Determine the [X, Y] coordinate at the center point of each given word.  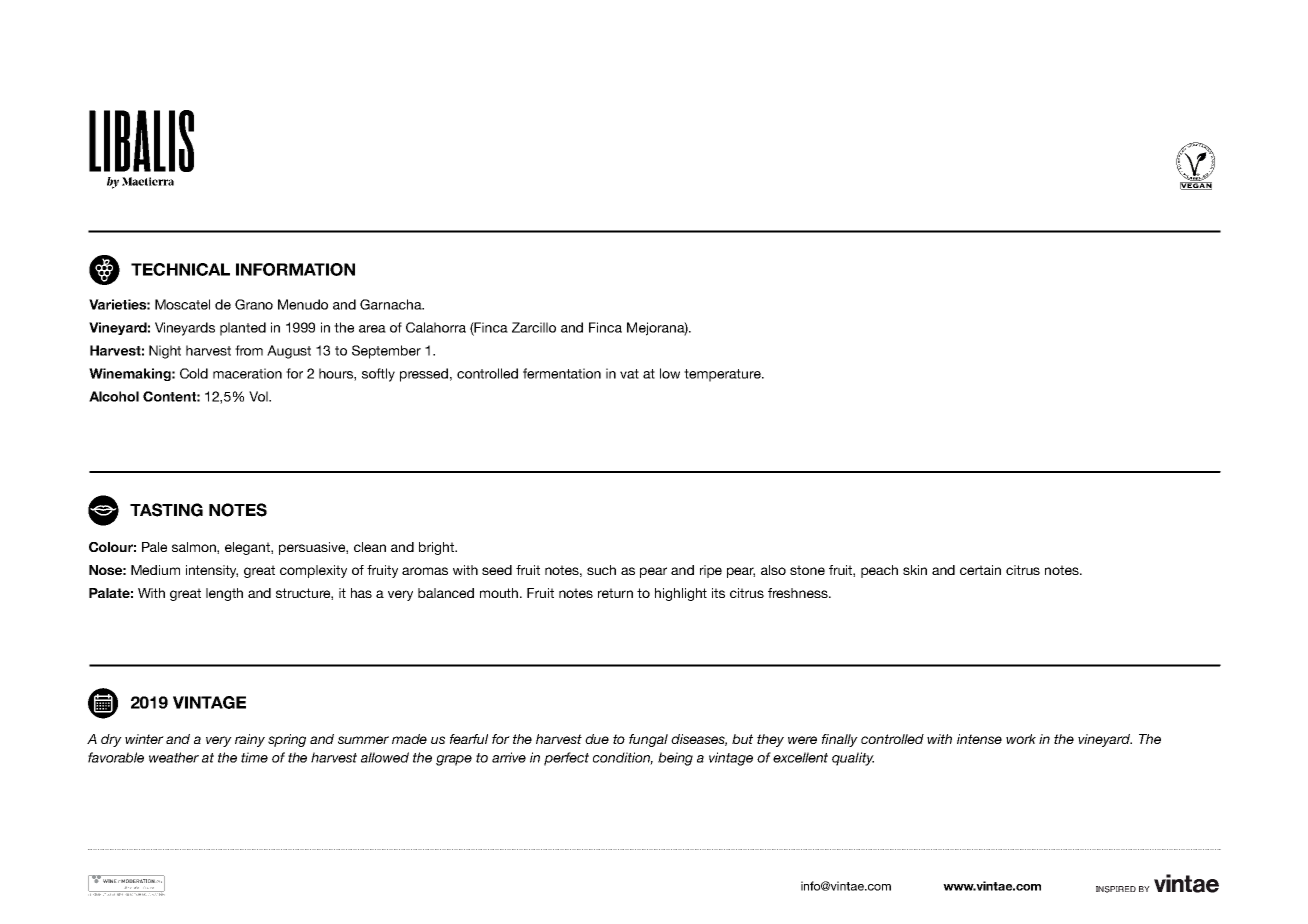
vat [629, 374]
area [372, 329]
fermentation [562, 373]
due [597, 739]
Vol [259, 396]
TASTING [166, 510]
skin [915, 570]
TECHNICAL [180, 269]
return [615, 593]
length [224, 594]
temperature [723, 375]
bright [438, 548]
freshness [799, 593]
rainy [250, 740]
